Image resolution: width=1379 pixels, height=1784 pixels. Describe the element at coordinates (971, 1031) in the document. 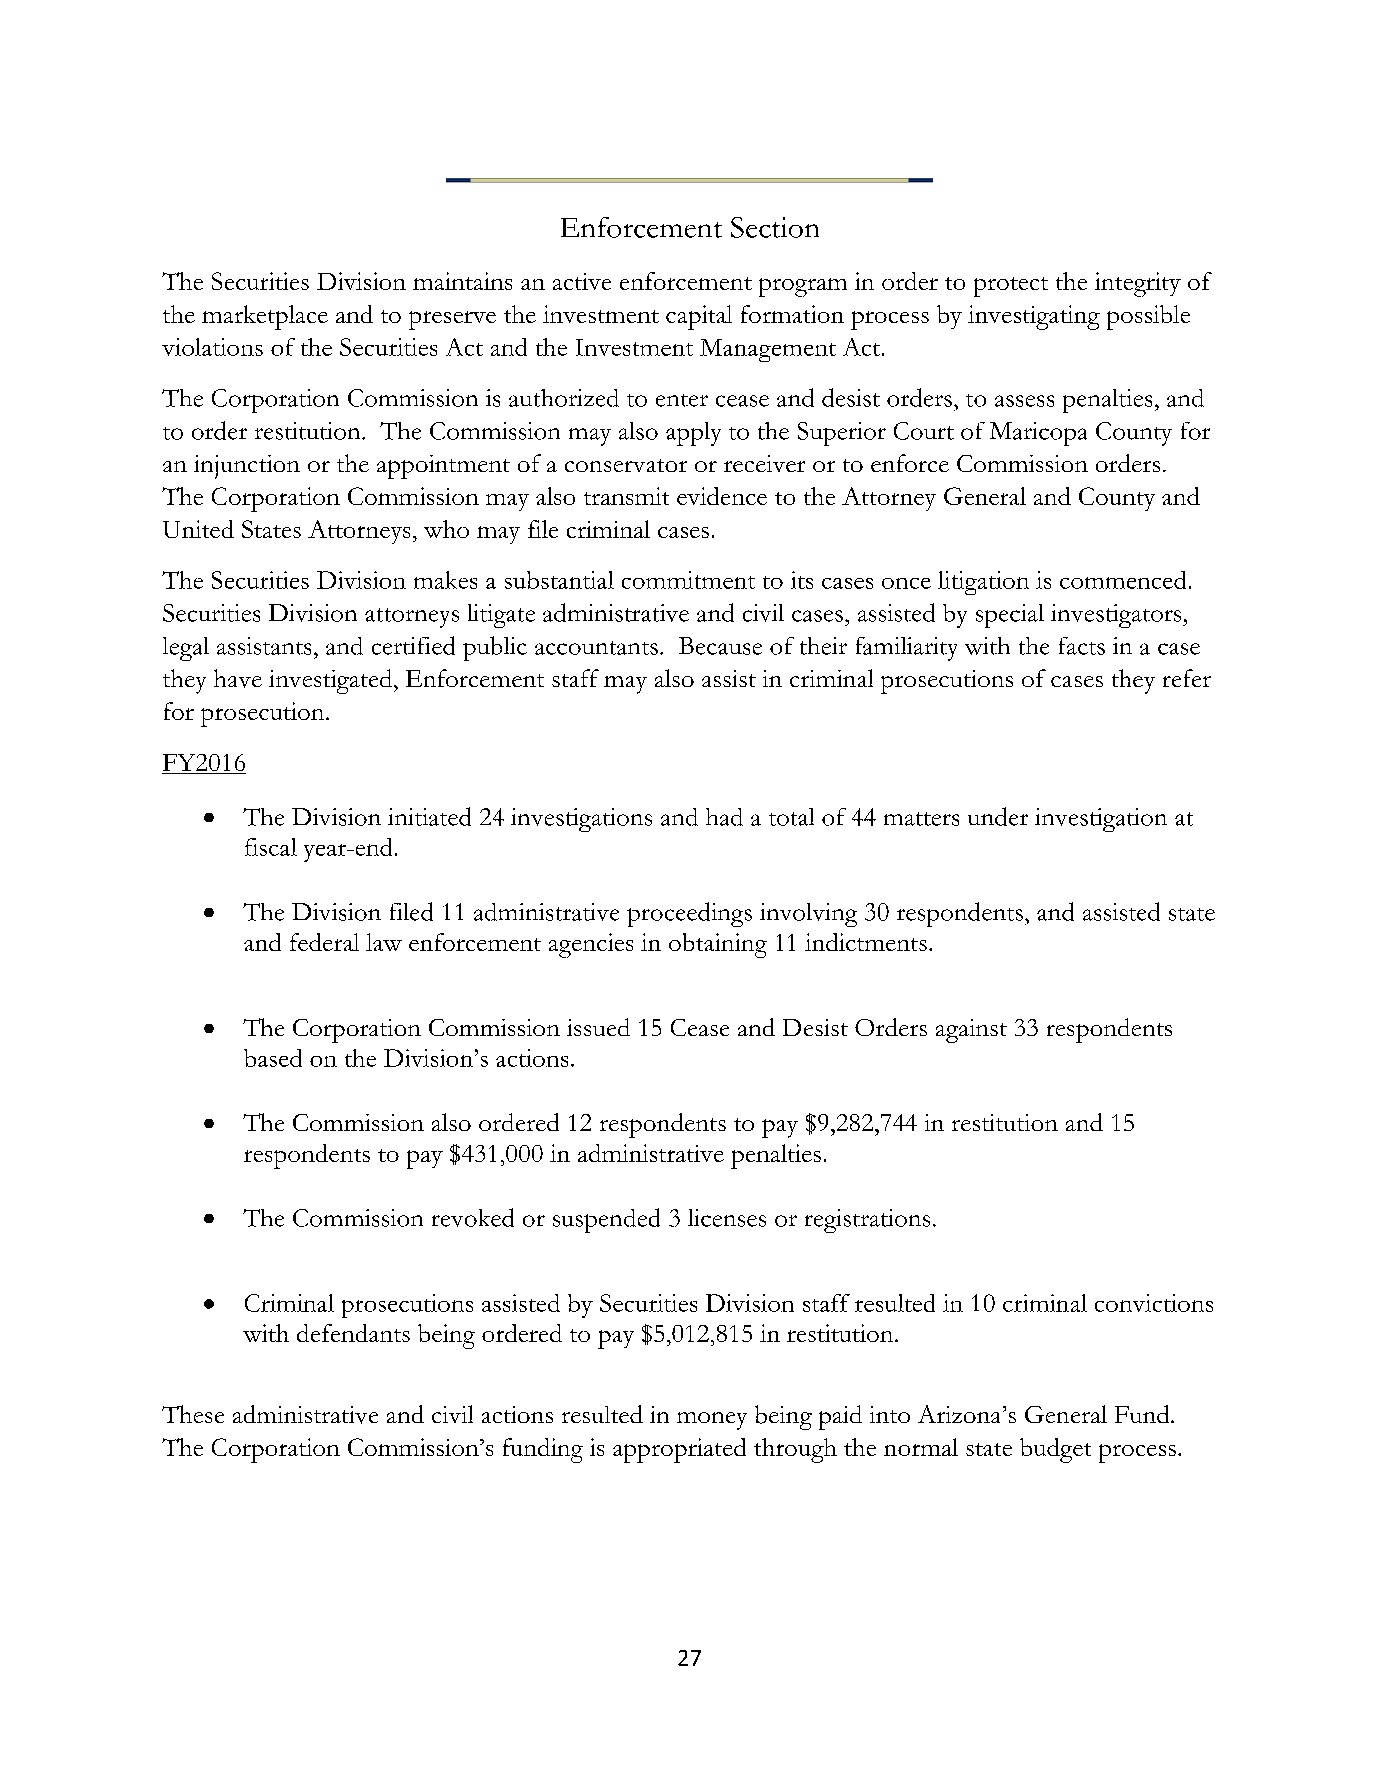

I see `against` at that location.
